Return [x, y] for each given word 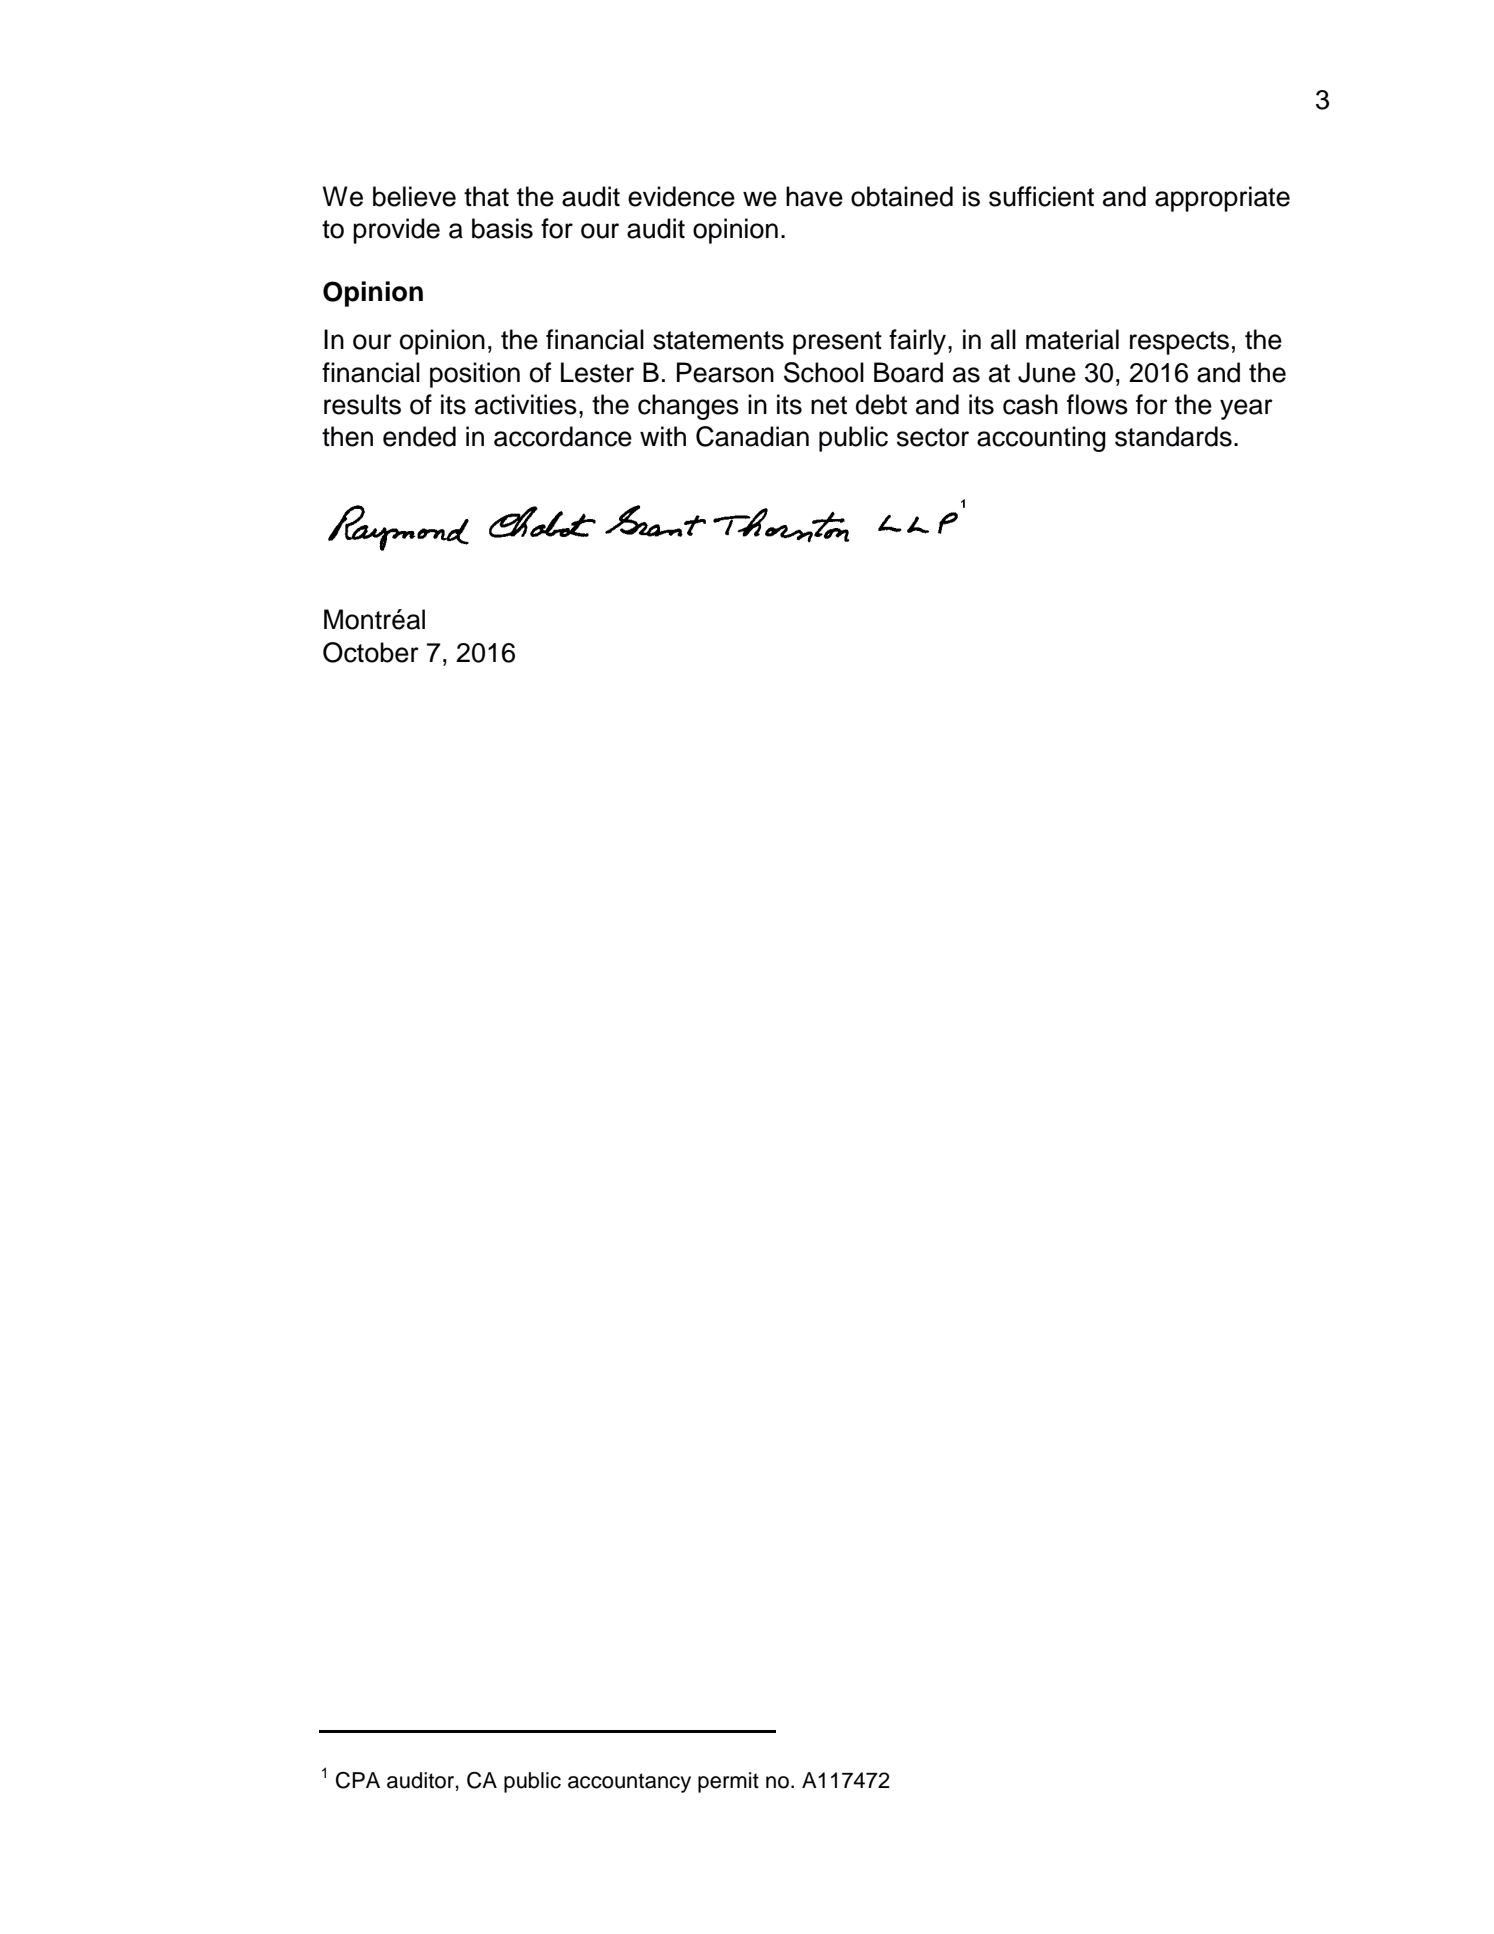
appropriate [1222, 199]
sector [933, 437]
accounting [1041, 439]
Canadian [752, 436]
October [371, 652]
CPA [358, 1780]
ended [419, 436]
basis [502, 228]
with [663, 436]
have [814, 196]
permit [728, 1782]
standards [1173, 436]
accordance [563, 436]
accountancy [629, 1783]
